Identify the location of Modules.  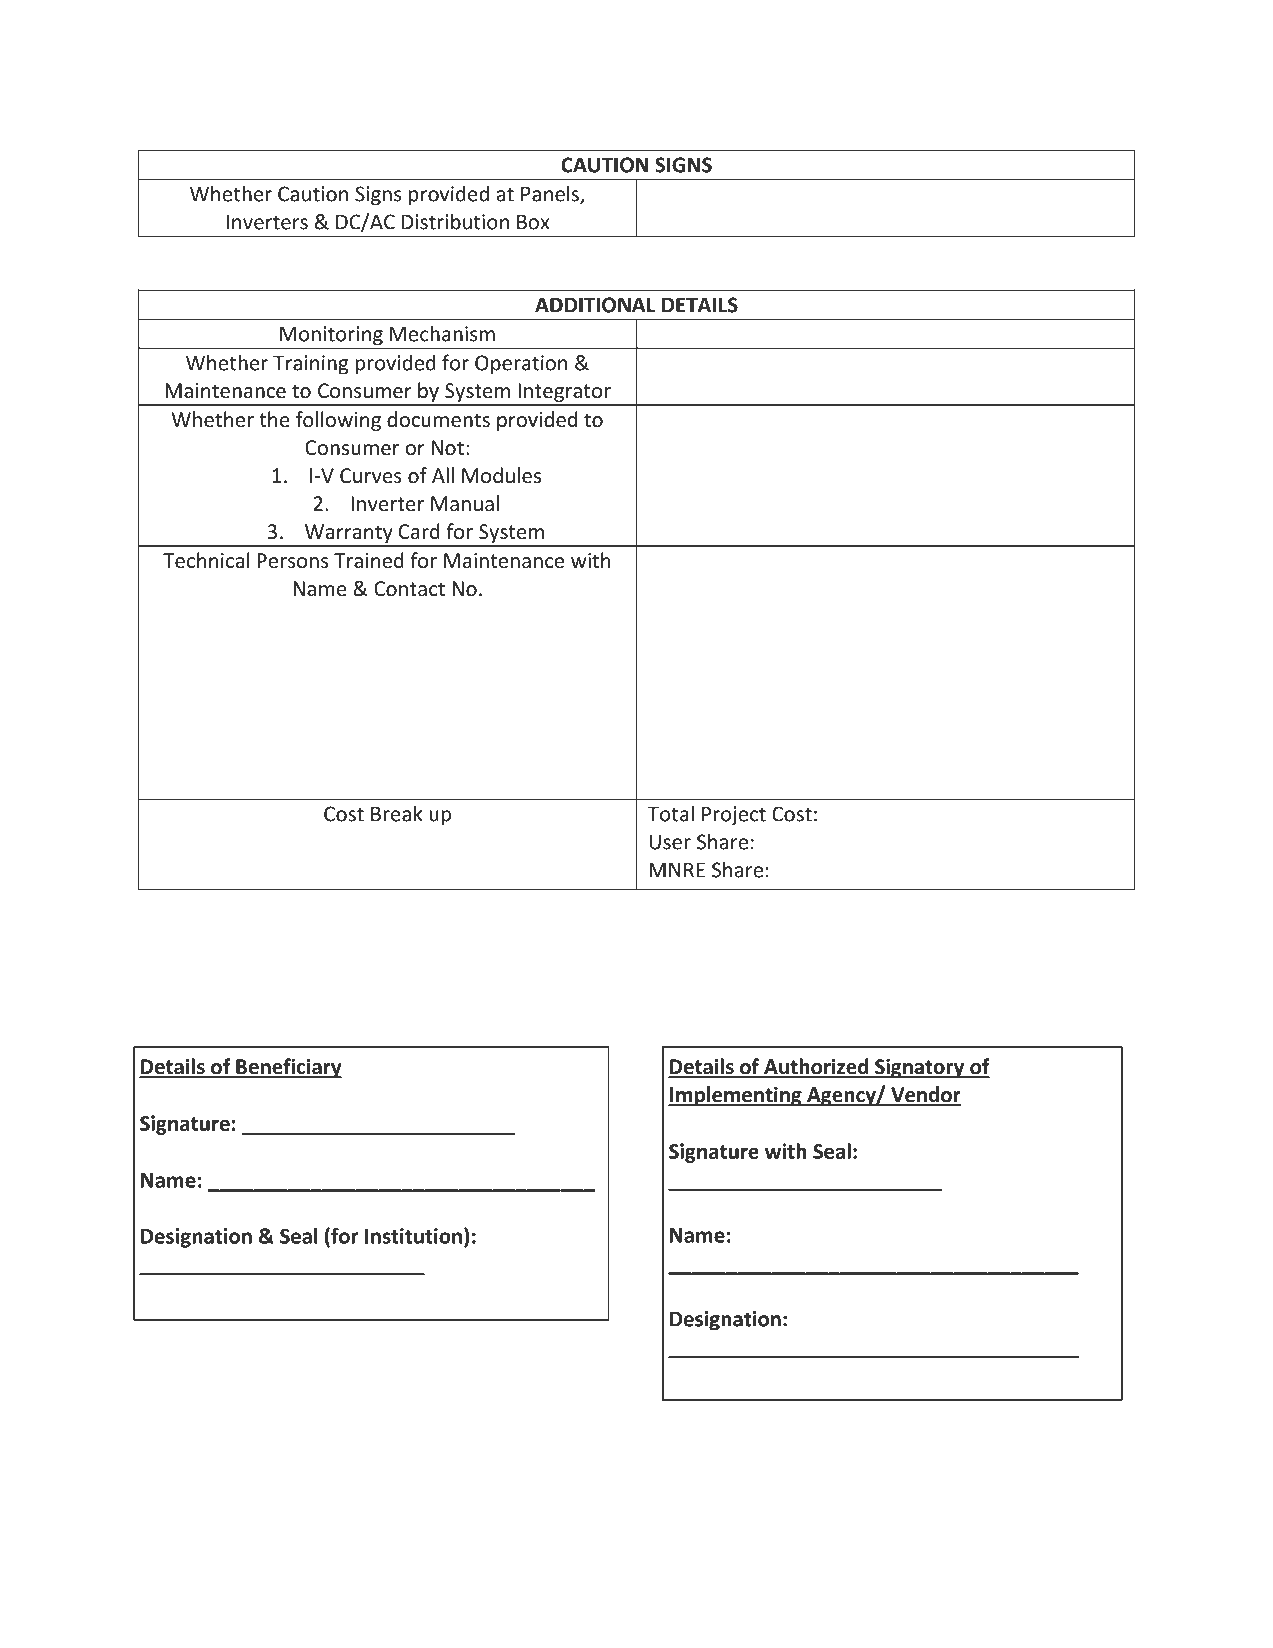
(501, 475).
